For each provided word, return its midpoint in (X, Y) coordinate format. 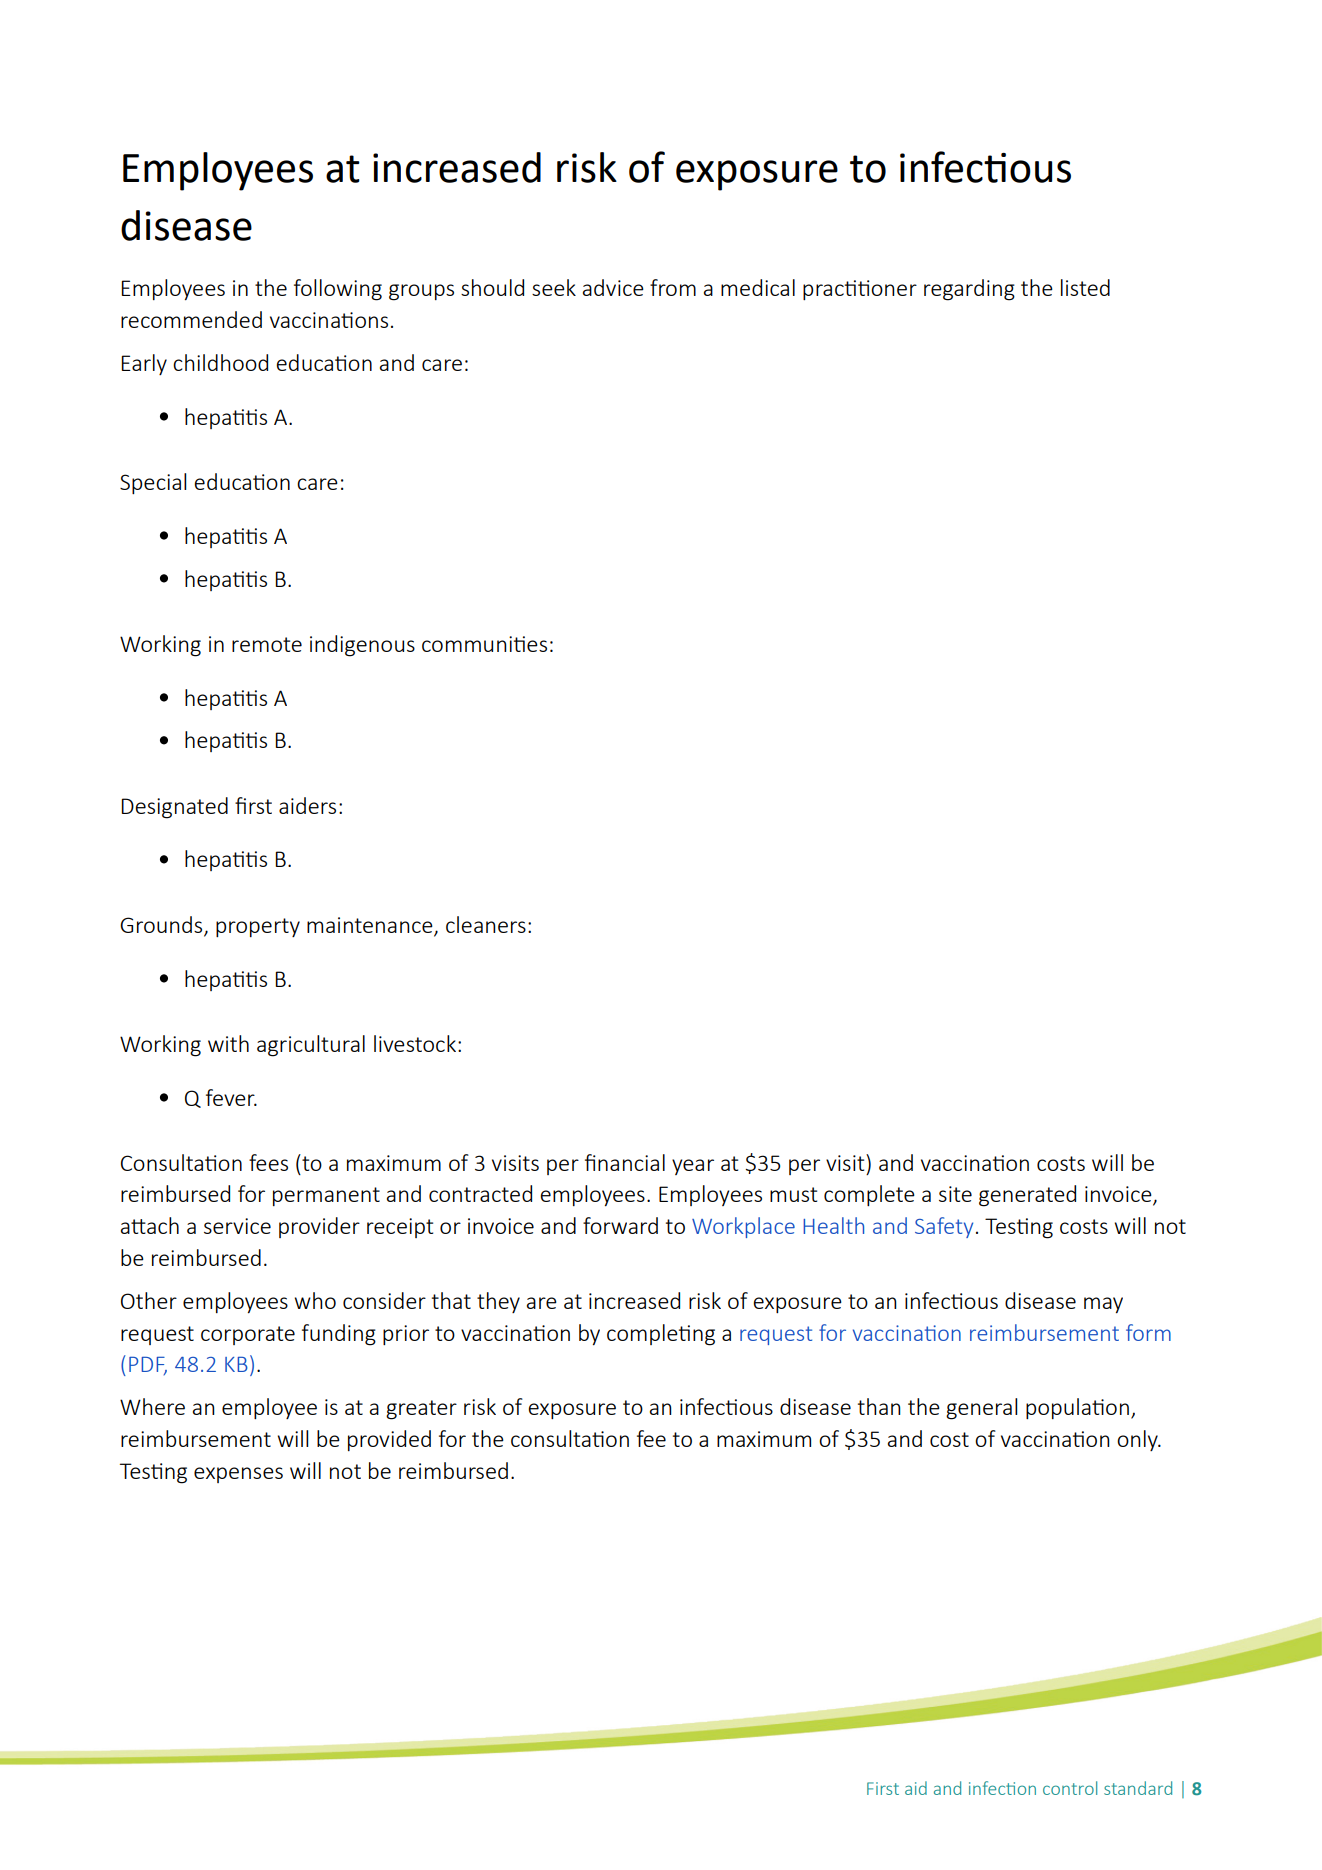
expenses (238, 1475)
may (1103, 1305)
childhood (220, 362)
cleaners (486, 924)
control (1070, 1788)
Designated (174, 808)
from (673, 287)
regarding (969, 290)
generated (1027, 1196)
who (315, 1300)
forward (620, 1225)
